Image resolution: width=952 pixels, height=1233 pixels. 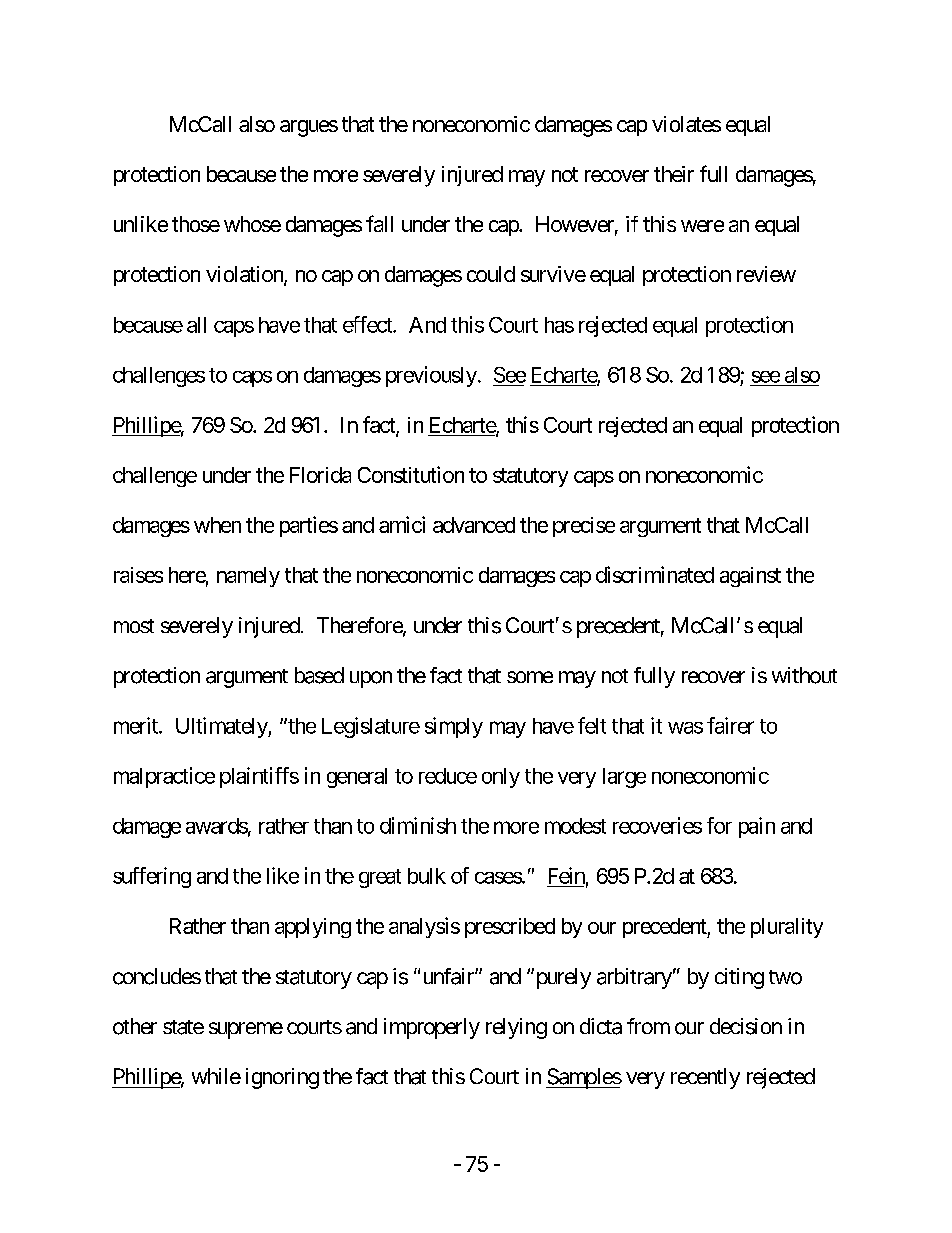 What do you see at coordinates (730, 725) in the document?
I see `fairer` at bounding box center [730, 725].
